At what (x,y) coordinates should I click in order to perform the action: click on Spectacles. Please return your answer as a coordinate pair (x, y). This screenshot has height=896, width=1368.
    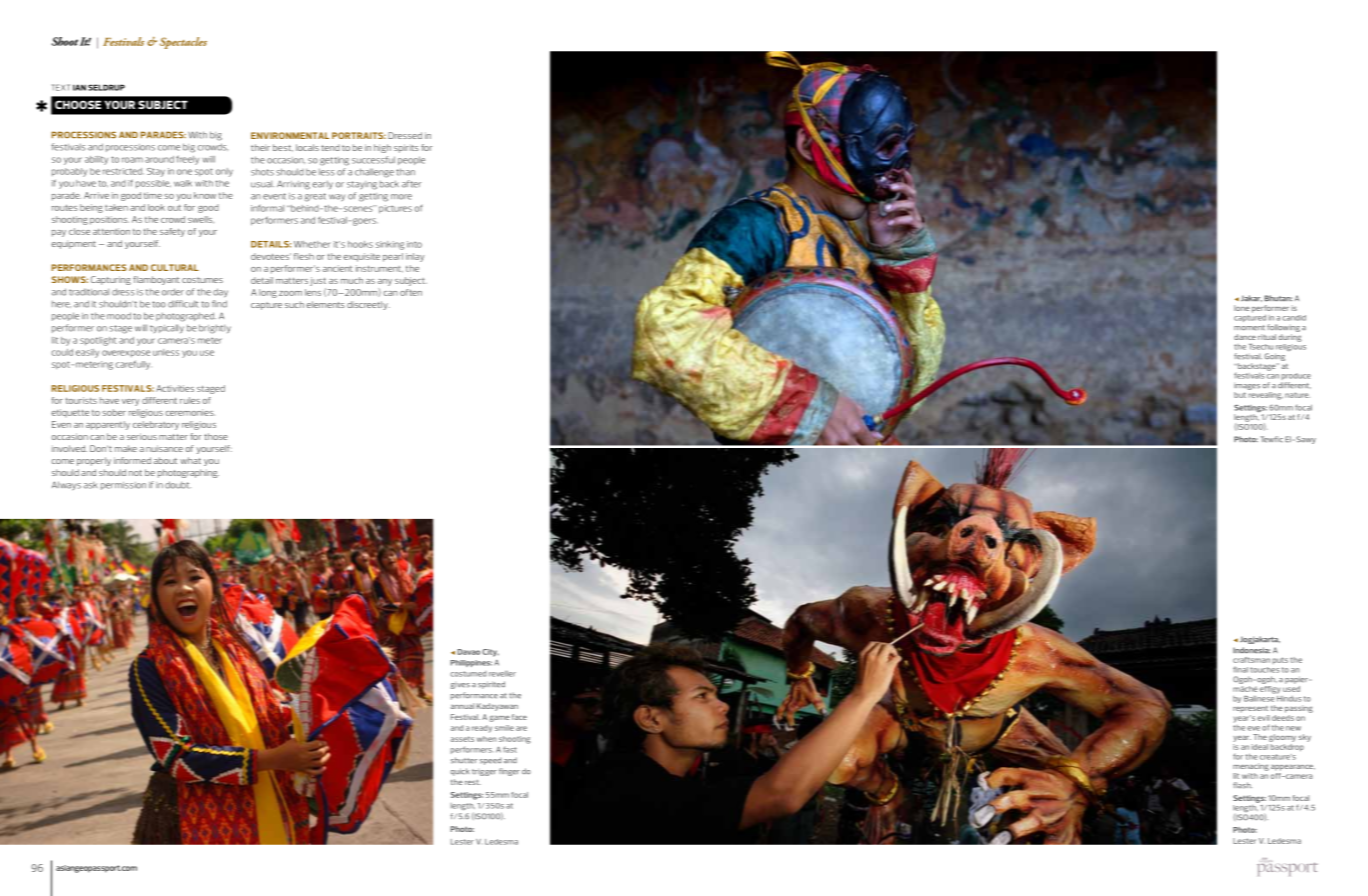
    Looking at the image, I should click on (183, 43).
